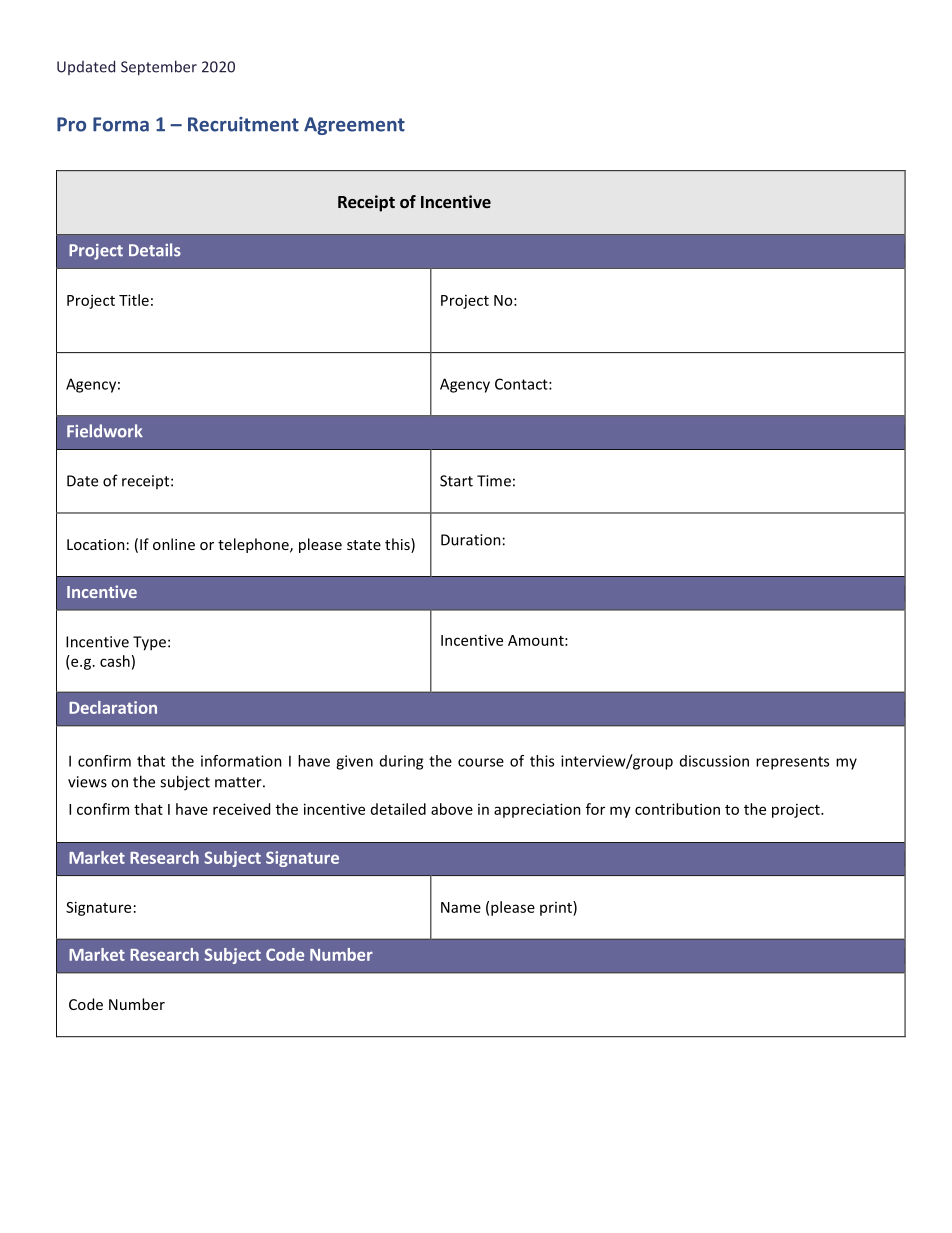 The height and width of the screenshot is (1233, 952). Describe the element at coordinates (174, 544) in the screenshot. I see `online` at that location.
